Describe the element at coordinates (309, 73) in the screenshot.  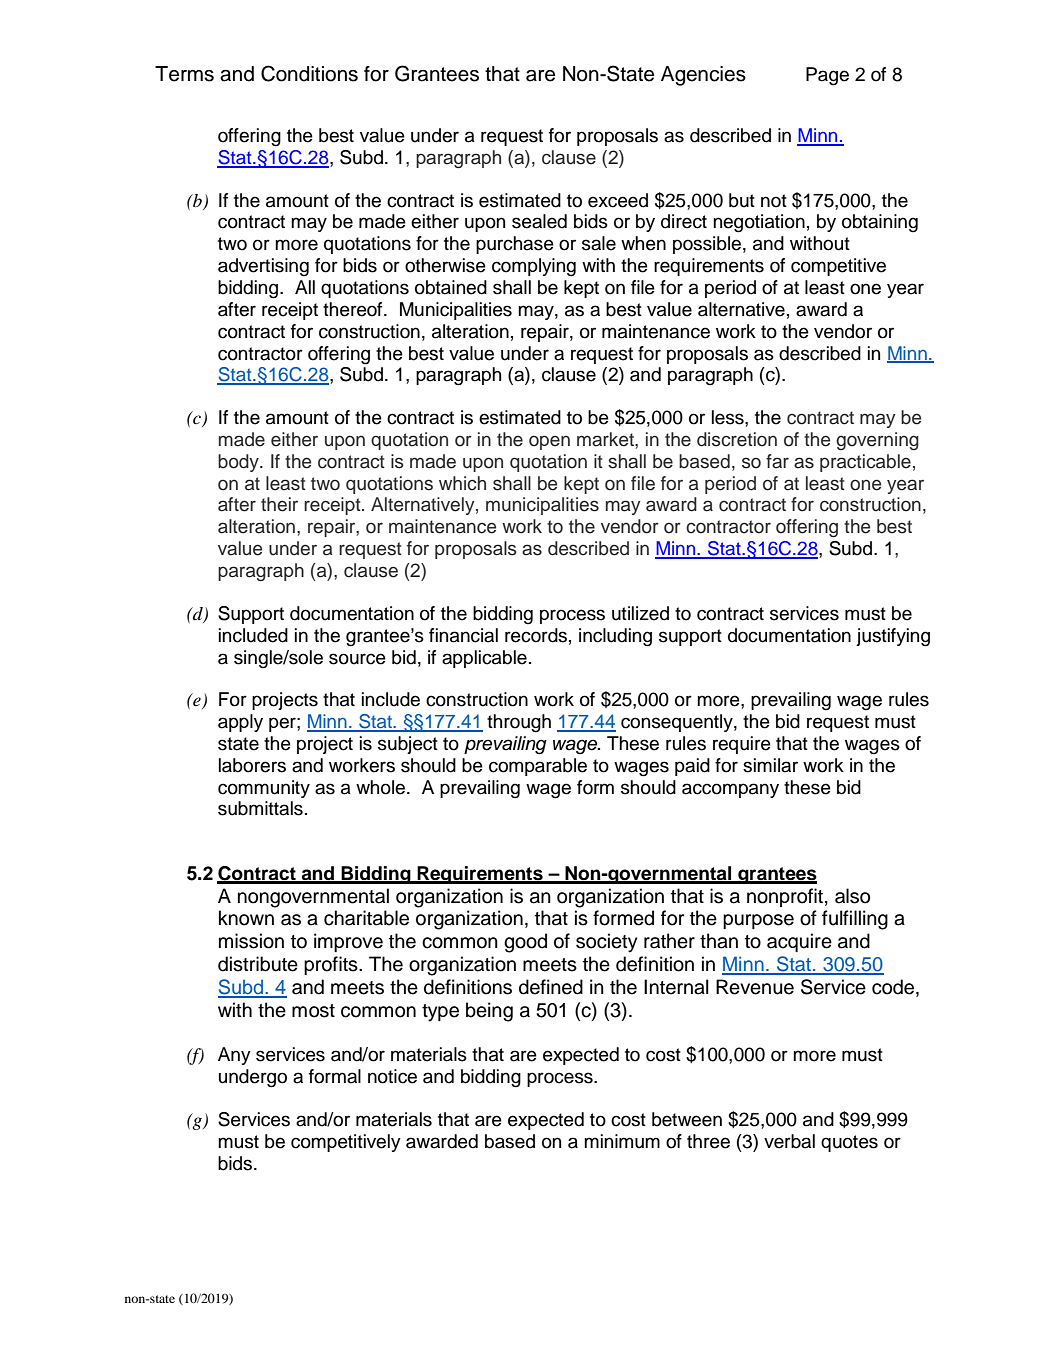
I see `Conditions` at that location.
